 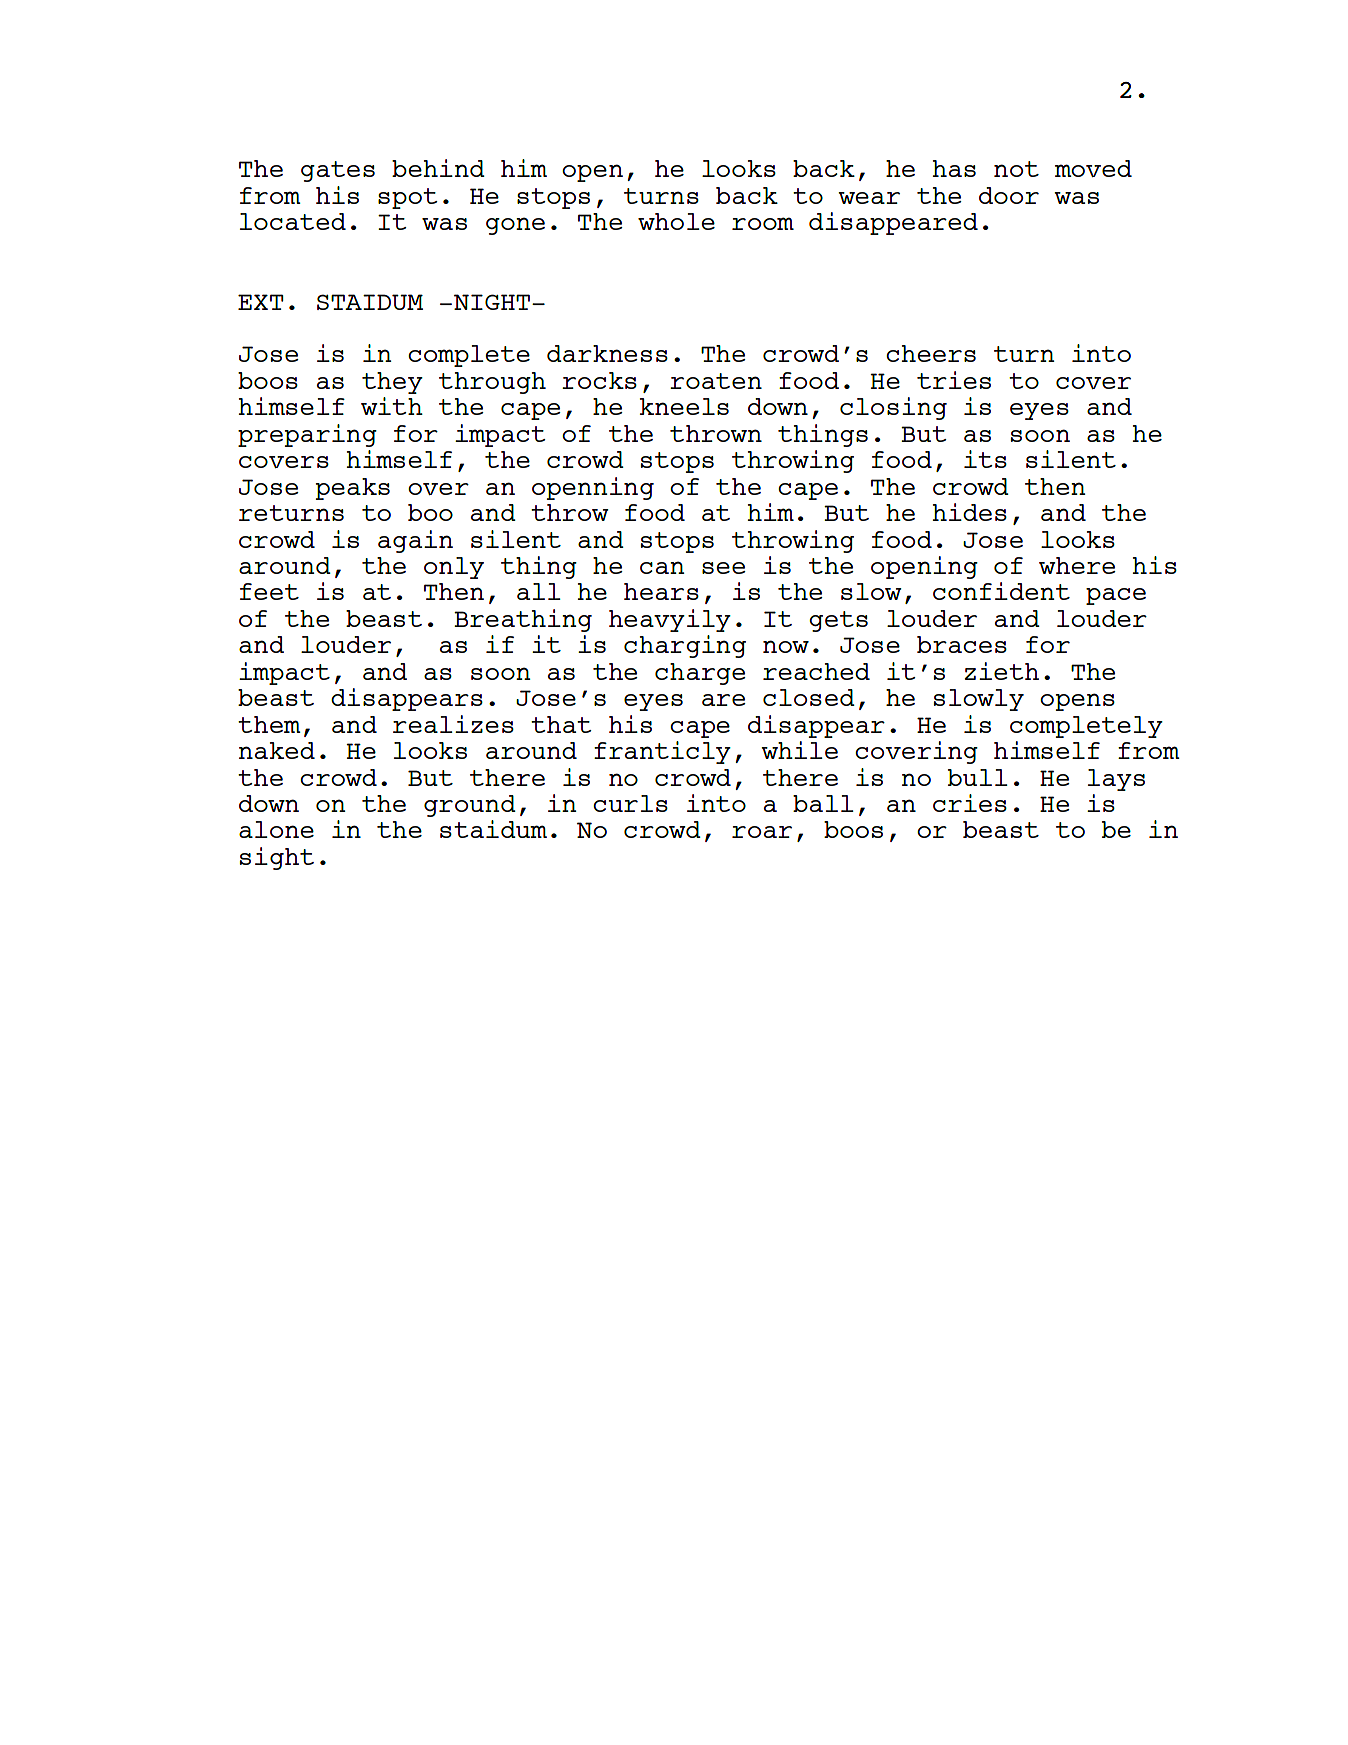 What do you see at coordinates (453, 724) in the screenshot?
I see `realizes` at bounding box center [453, 724].
